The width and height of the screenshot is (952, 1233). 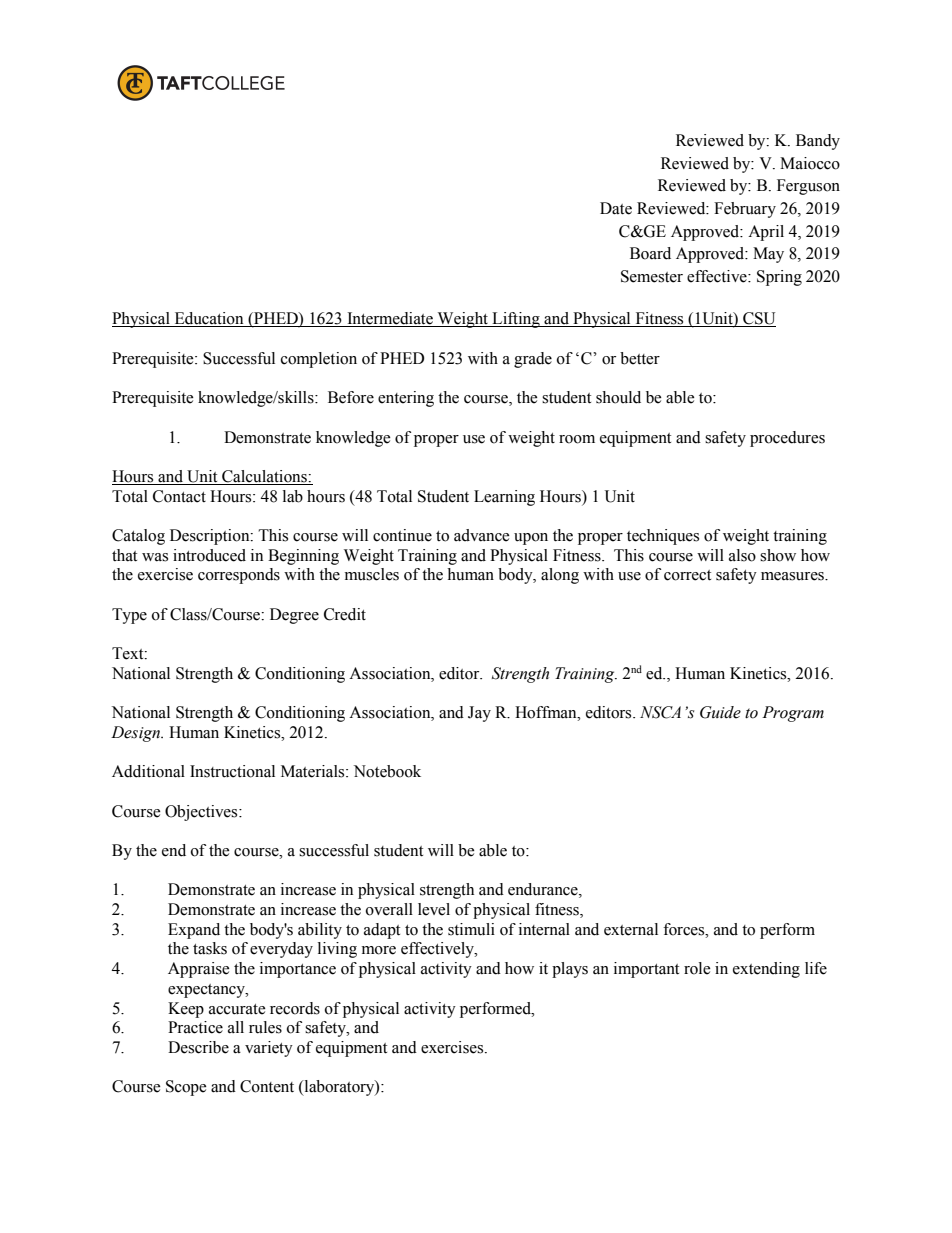 I want to click on procedures, so click(x=787, y=439).
